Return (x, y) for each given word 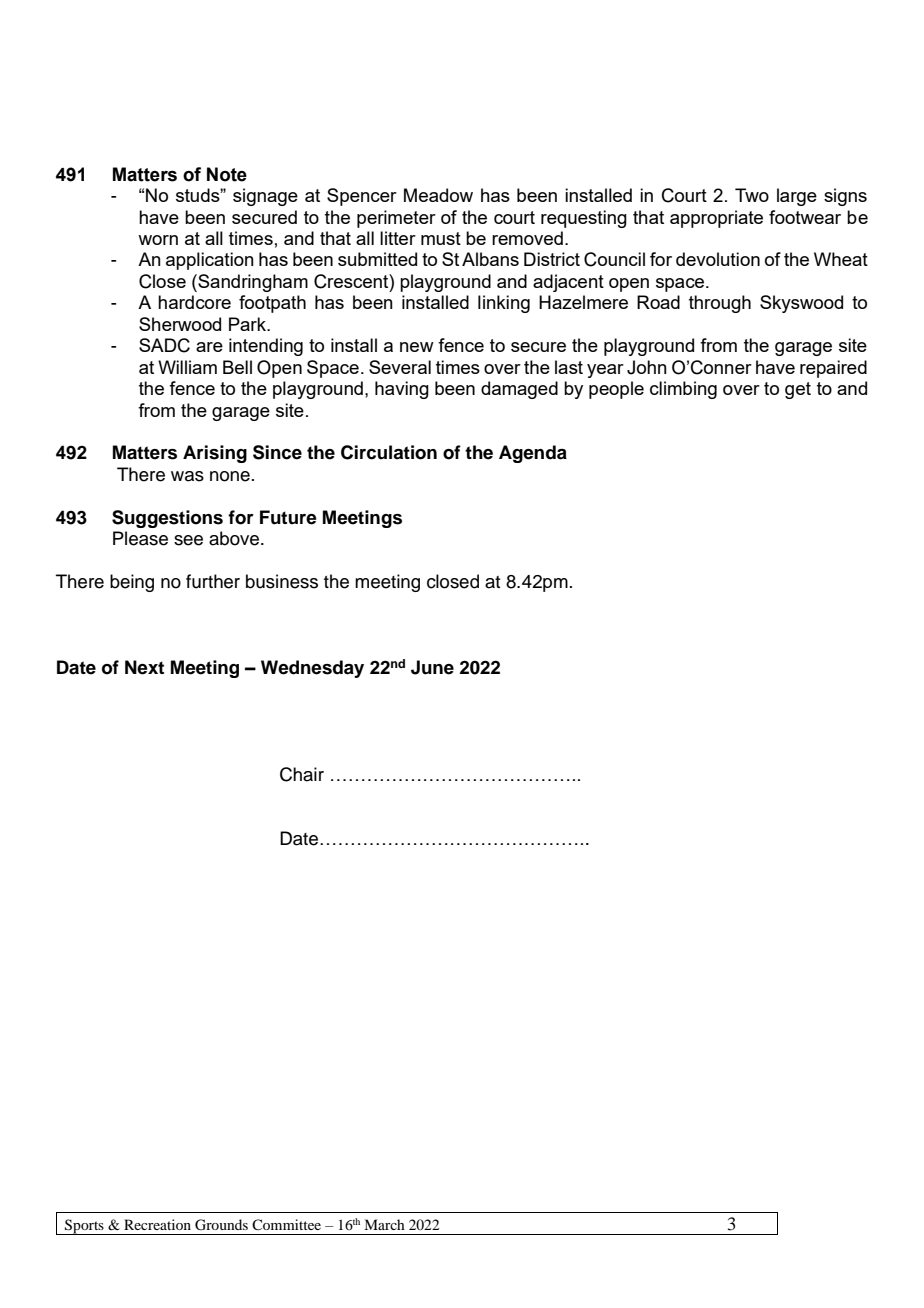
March (384, 1224)
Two (752, 195)
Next (144, 667)
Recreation (157, 1224)
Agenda (533, 454)
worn (158, 240)
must (441, 238)
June (432, 667)
